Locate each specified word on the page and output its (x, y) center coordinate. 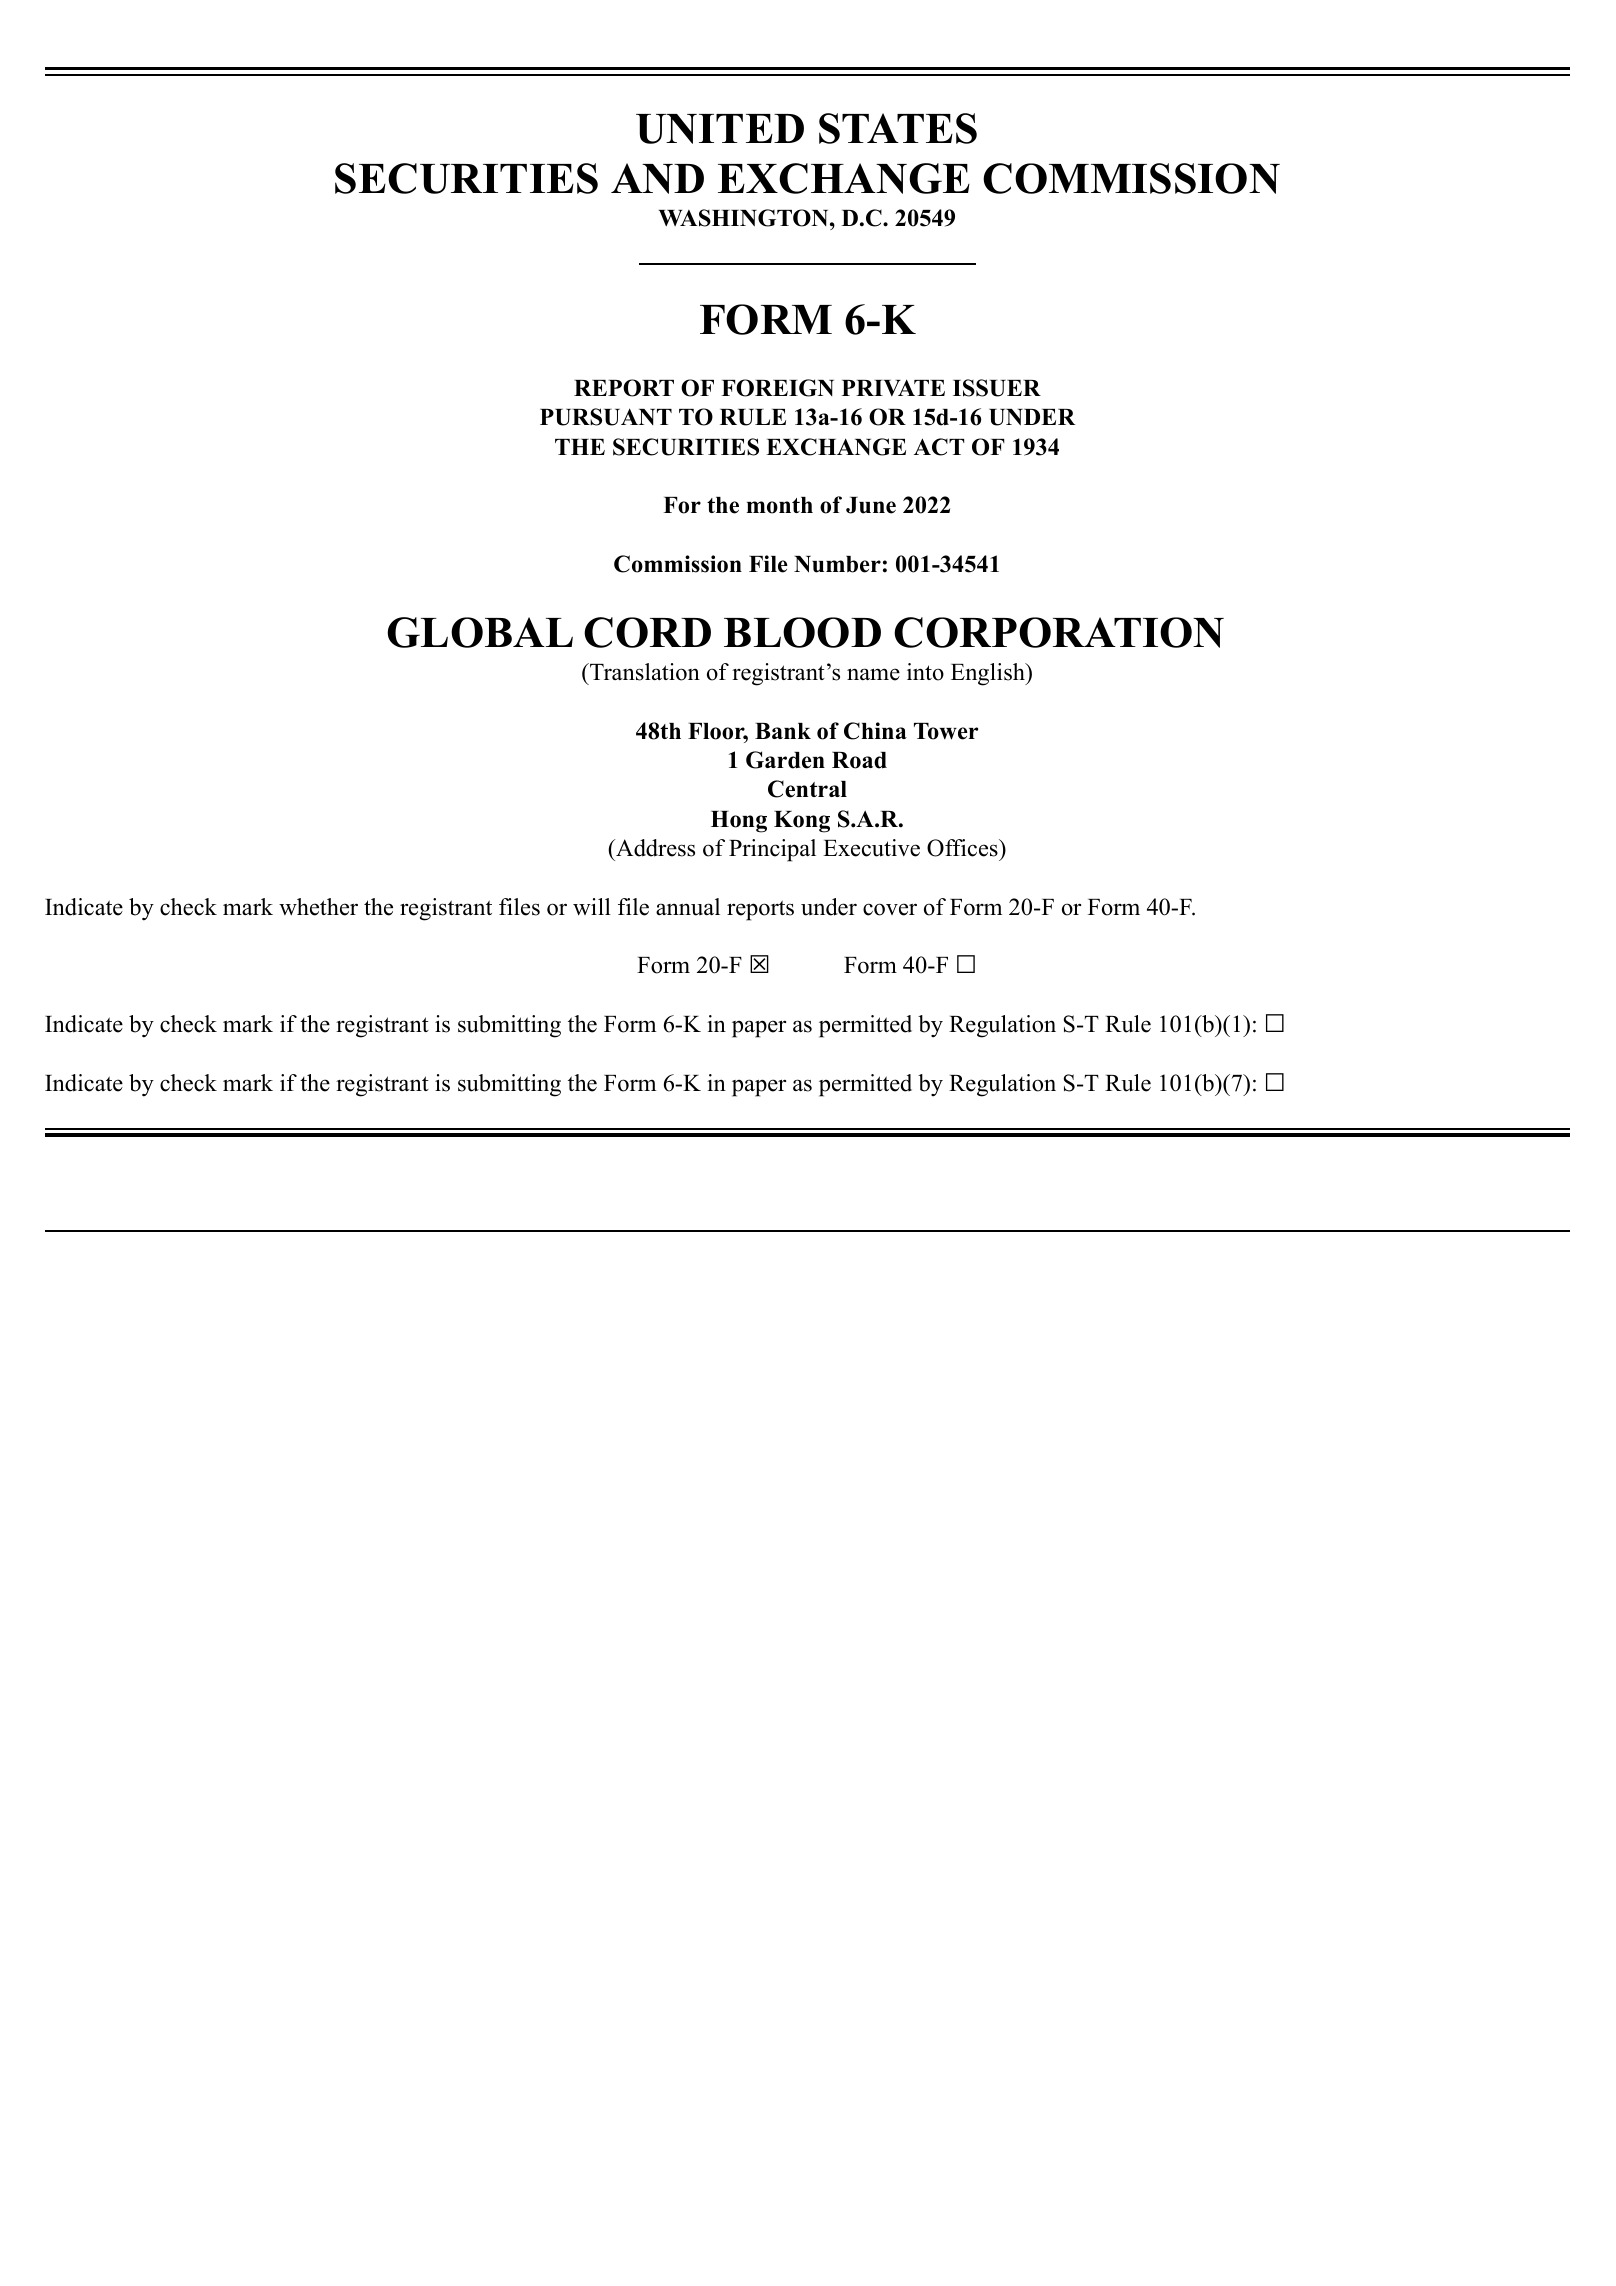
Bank (783, 731)
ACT (939, 447)
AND (657, 178)
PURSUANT (606, 417)
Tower (946, 731)
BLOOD (802, 632)
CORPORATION (1059, 632)
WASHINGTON (745, 218)
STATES (898, 128)
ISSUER (997, 388)
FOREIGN (777, 388)
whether (318, 907)
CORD (647, 632)
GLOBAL (480, 632)
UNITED (720, 129)
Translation (644, 672)
